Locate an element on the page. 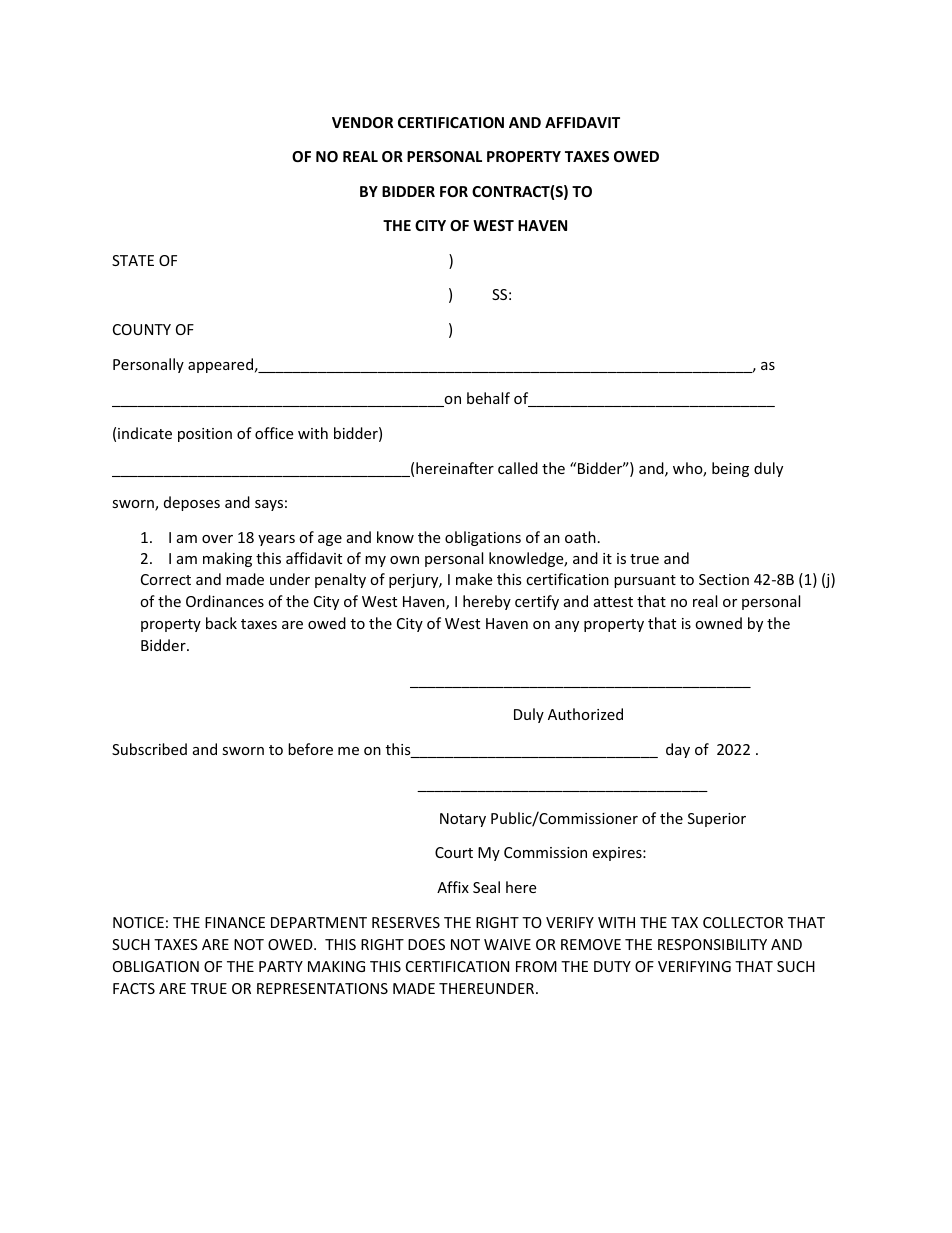  DOES is located at coordinates (426, 944).
